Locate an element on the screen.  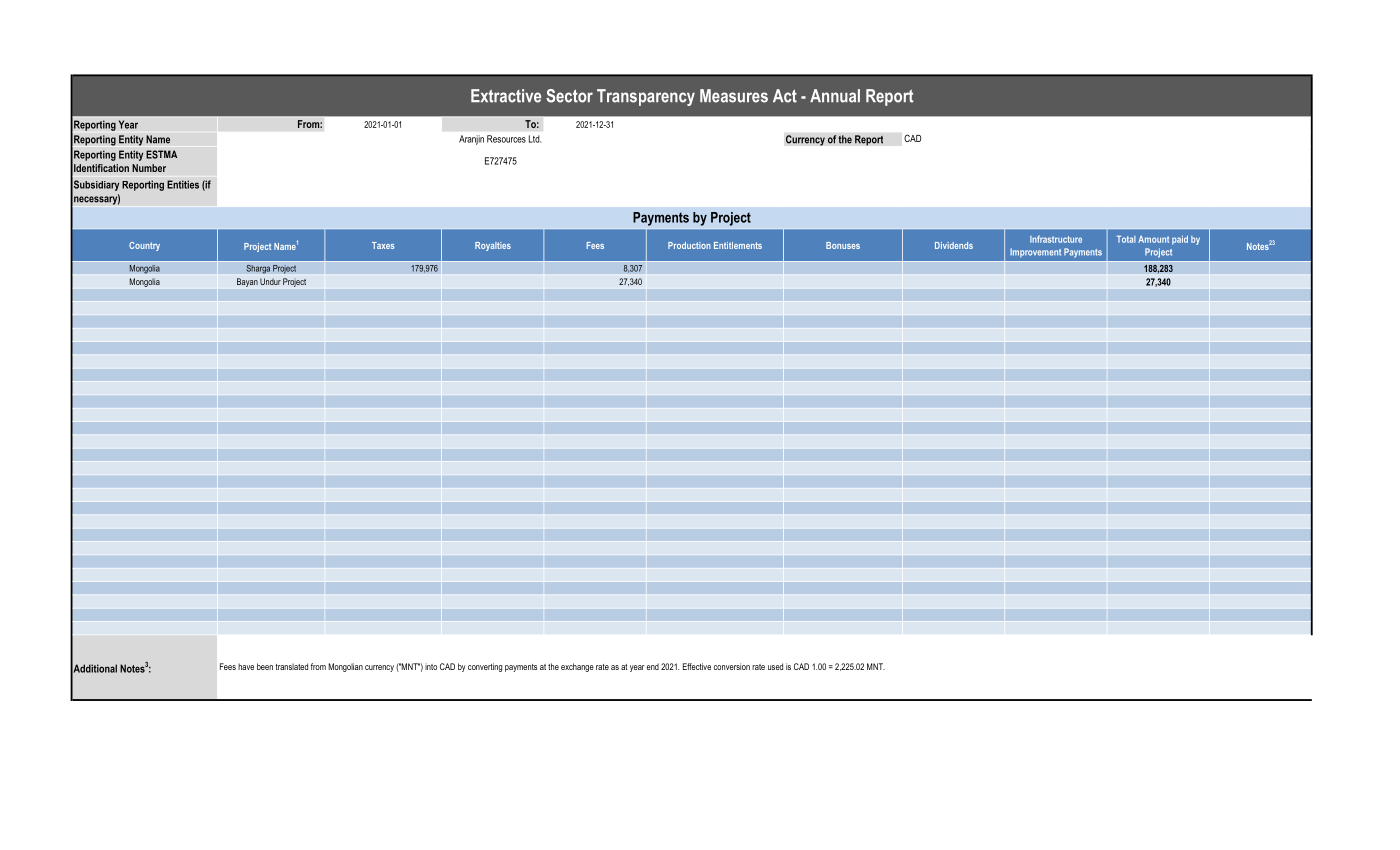
Production is located at coordinates (689, 245).
